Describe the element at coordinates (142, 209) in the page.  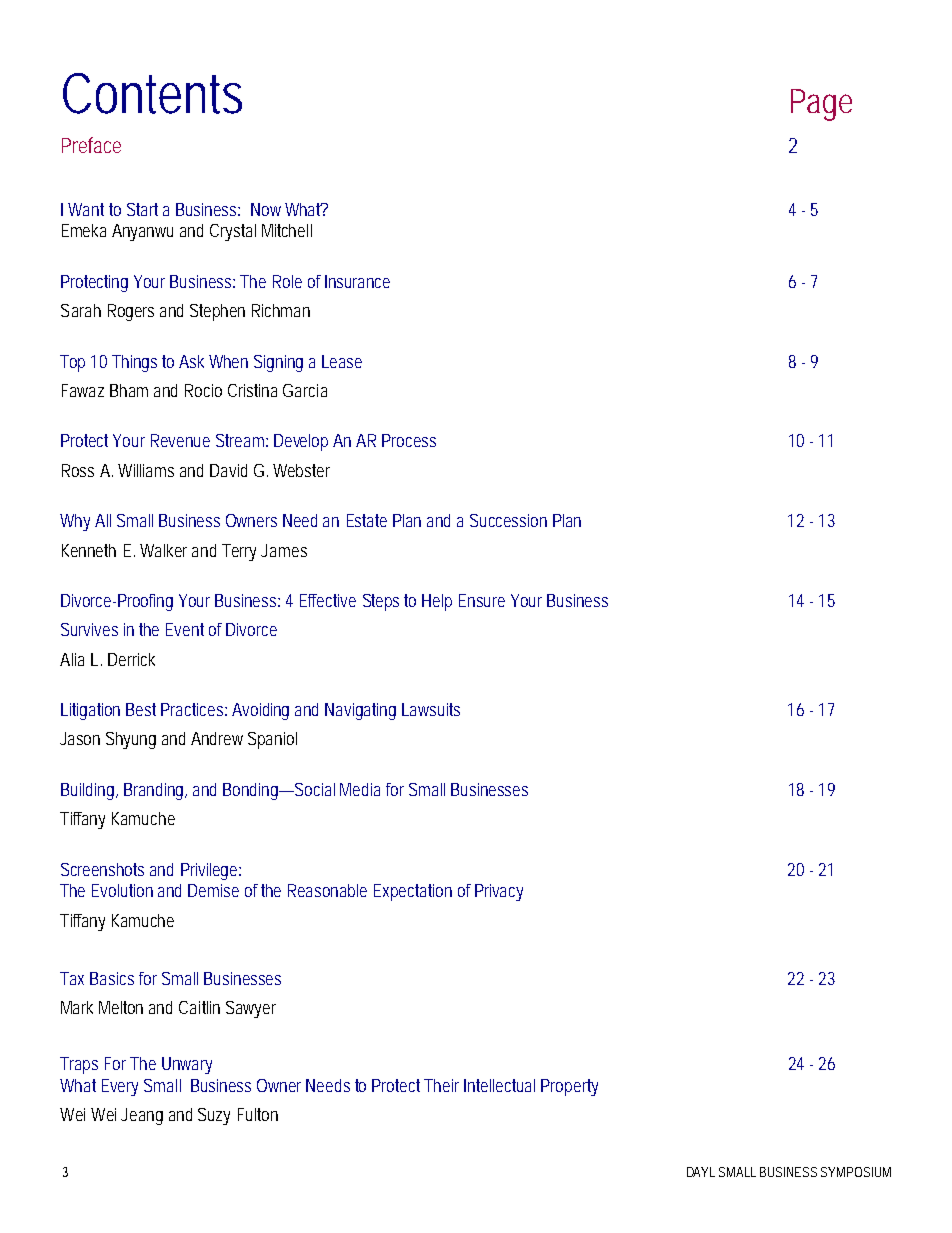
I see `Start` at that location.
